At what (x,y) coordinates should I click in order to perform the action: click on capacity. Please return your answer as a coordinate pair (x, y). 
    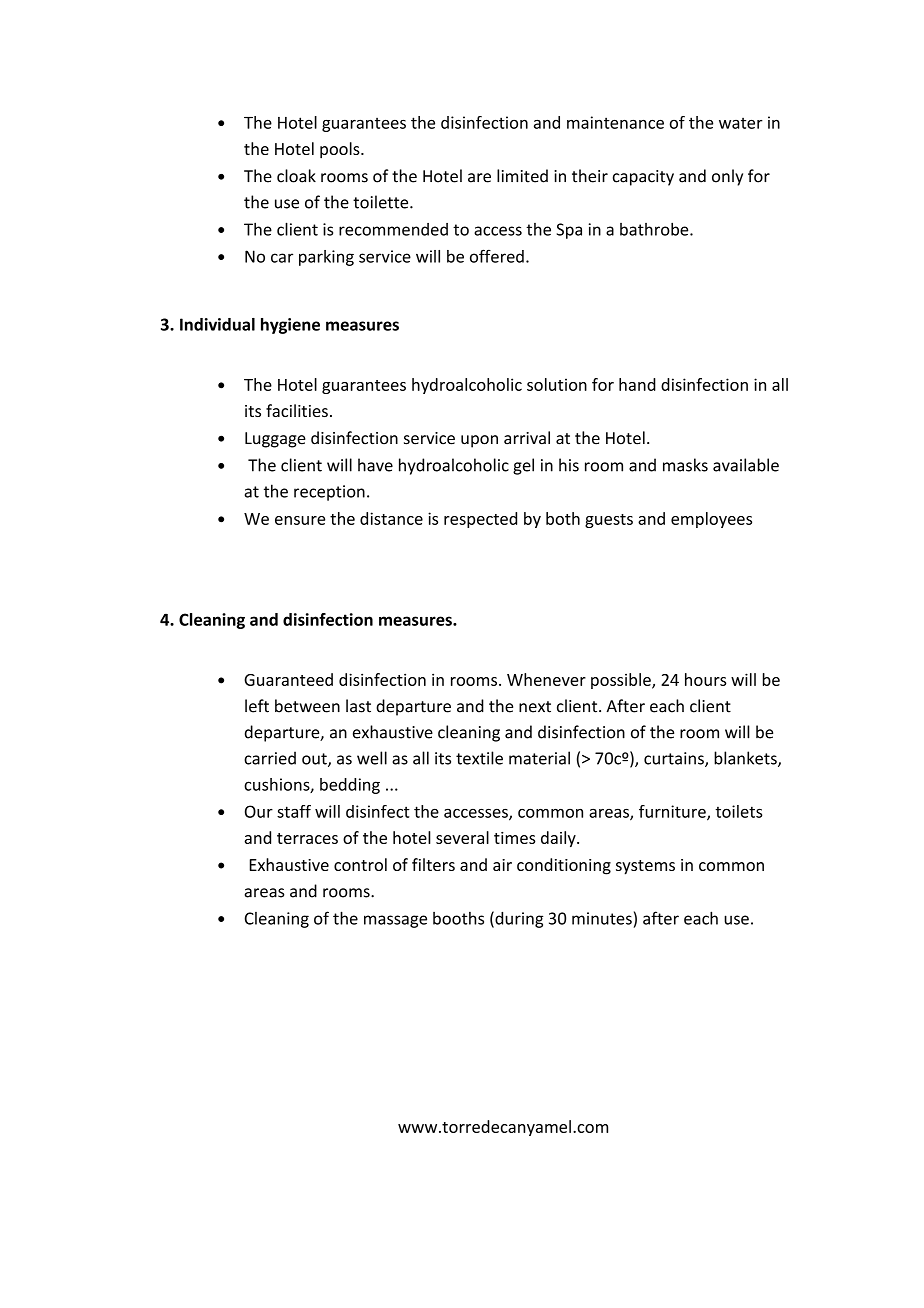
    Looking at the image, I should click on (643, 178).
